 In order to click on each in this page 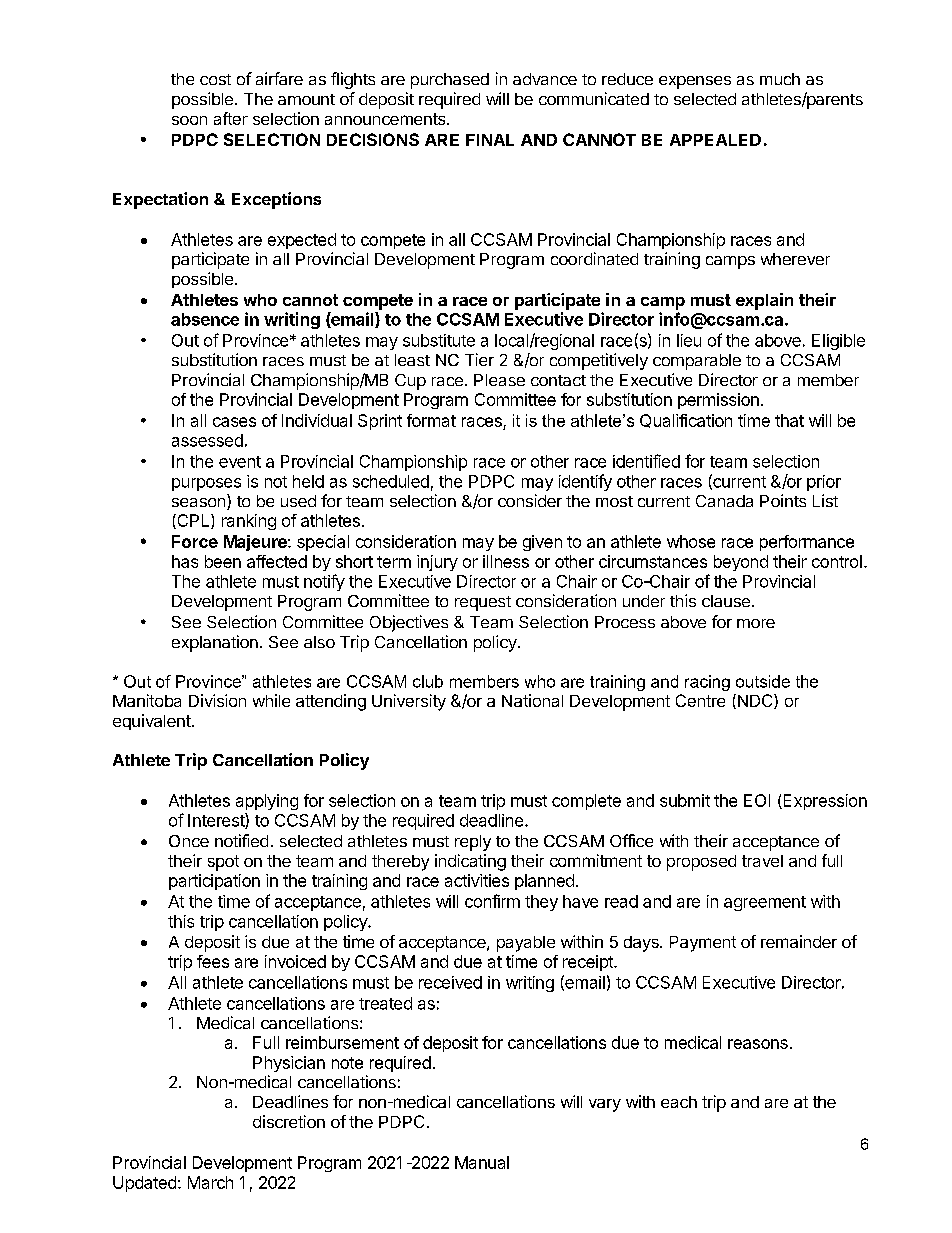, I will do `click(679, 1102)`.
